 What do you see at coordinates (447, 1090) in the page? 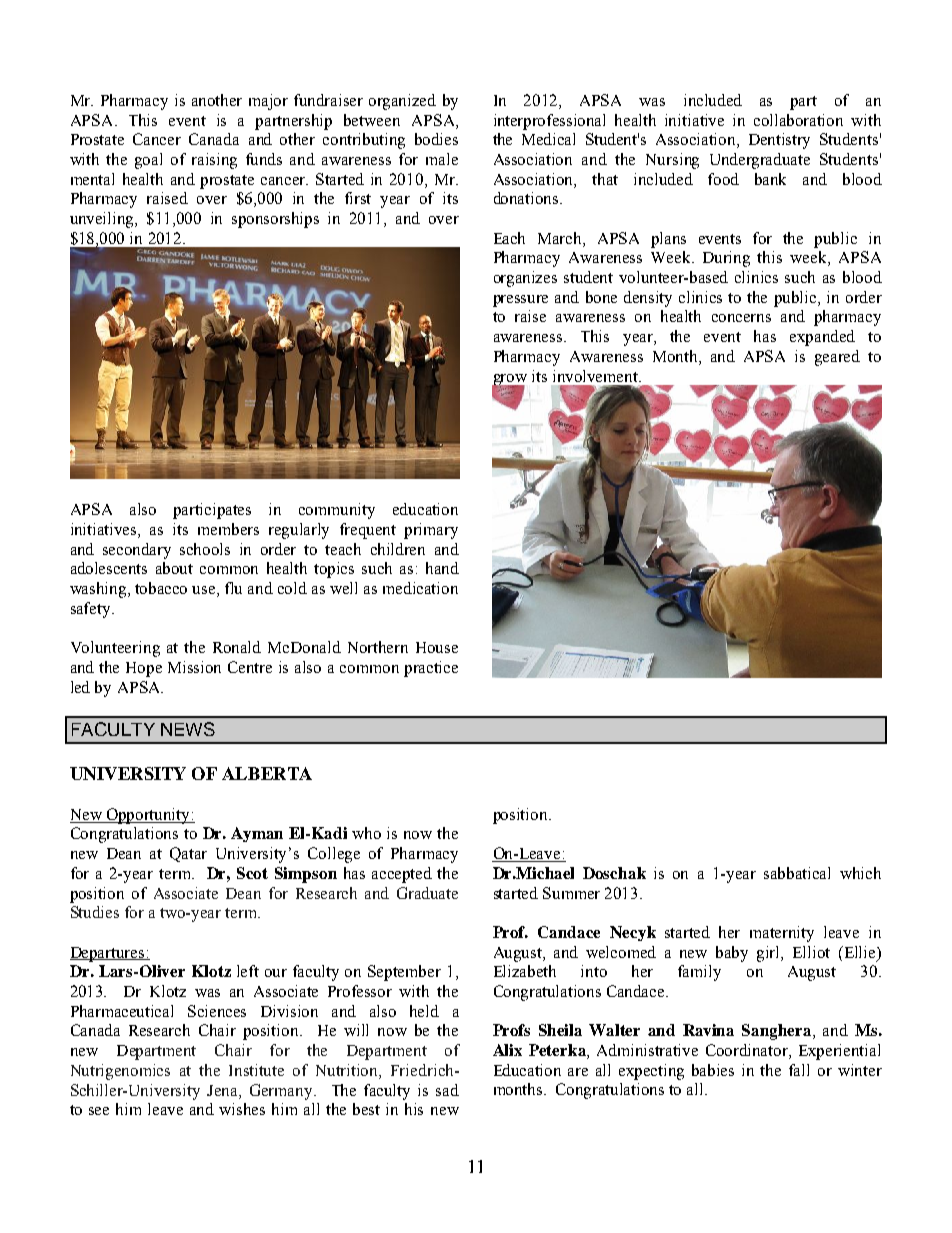
I see `sad` at bounding box center [447, 1090].
